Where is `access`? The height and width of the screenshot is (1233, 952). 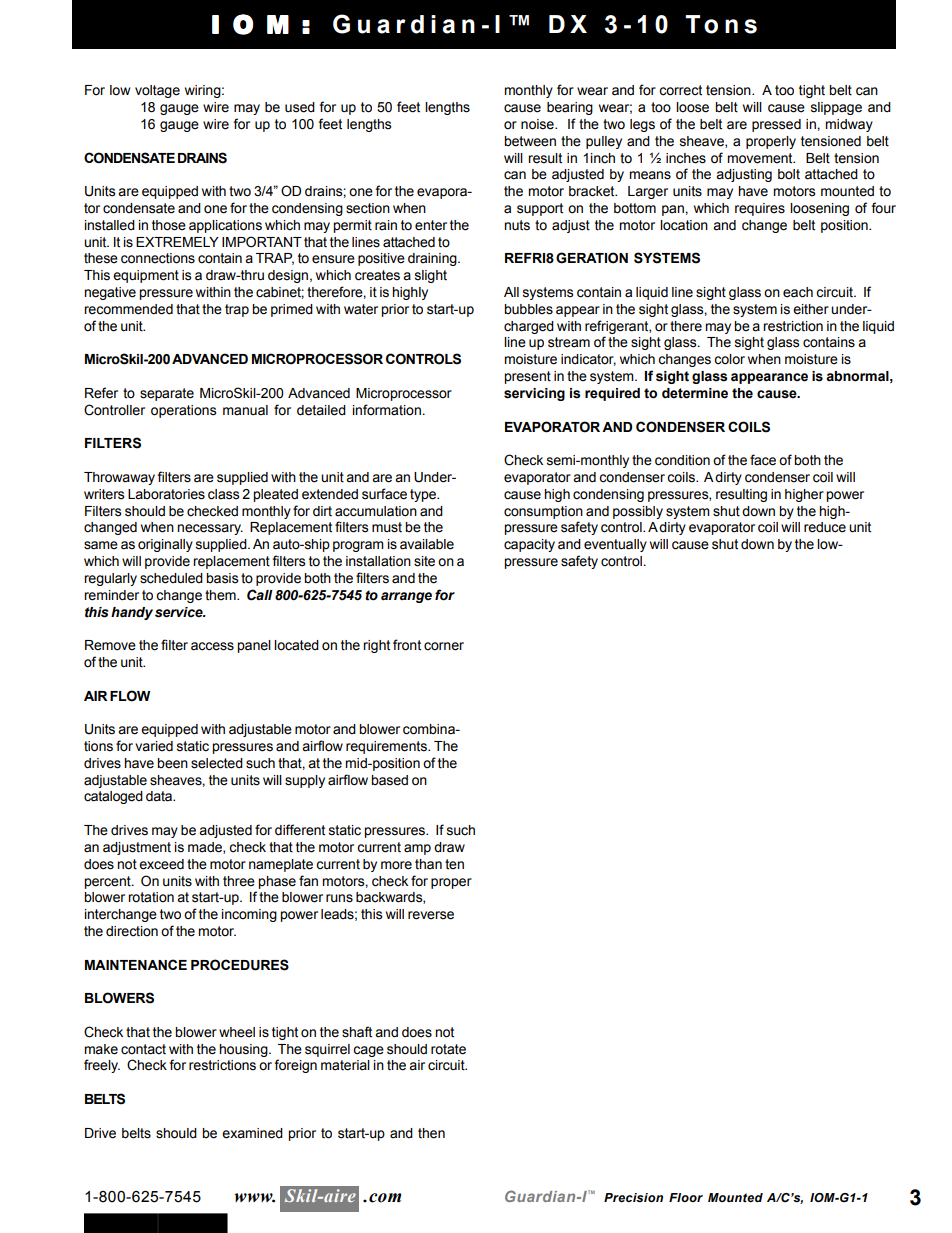 access is located at coordinates (212, 646).
